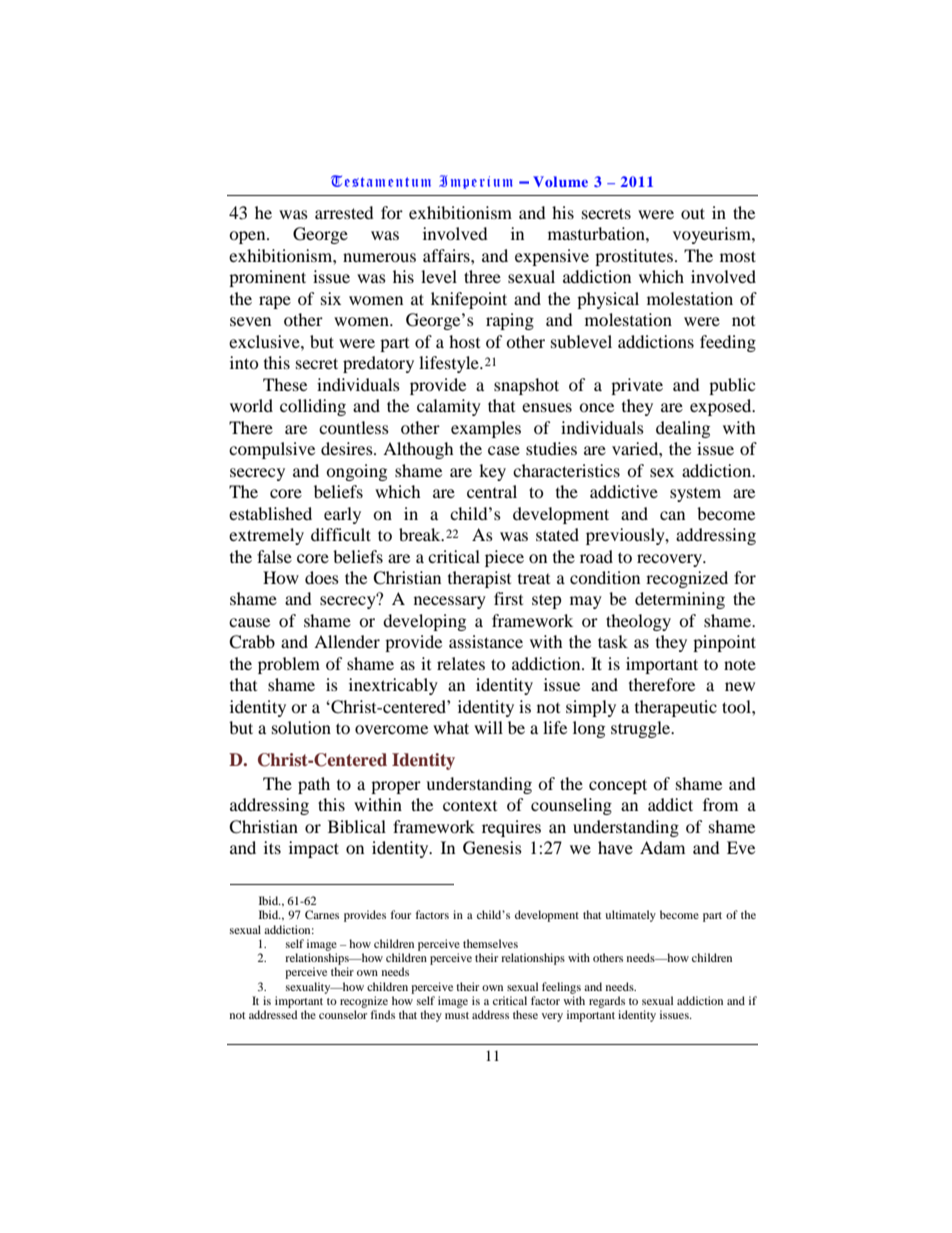  I want to click on pinpoint, so click(724, 643).
